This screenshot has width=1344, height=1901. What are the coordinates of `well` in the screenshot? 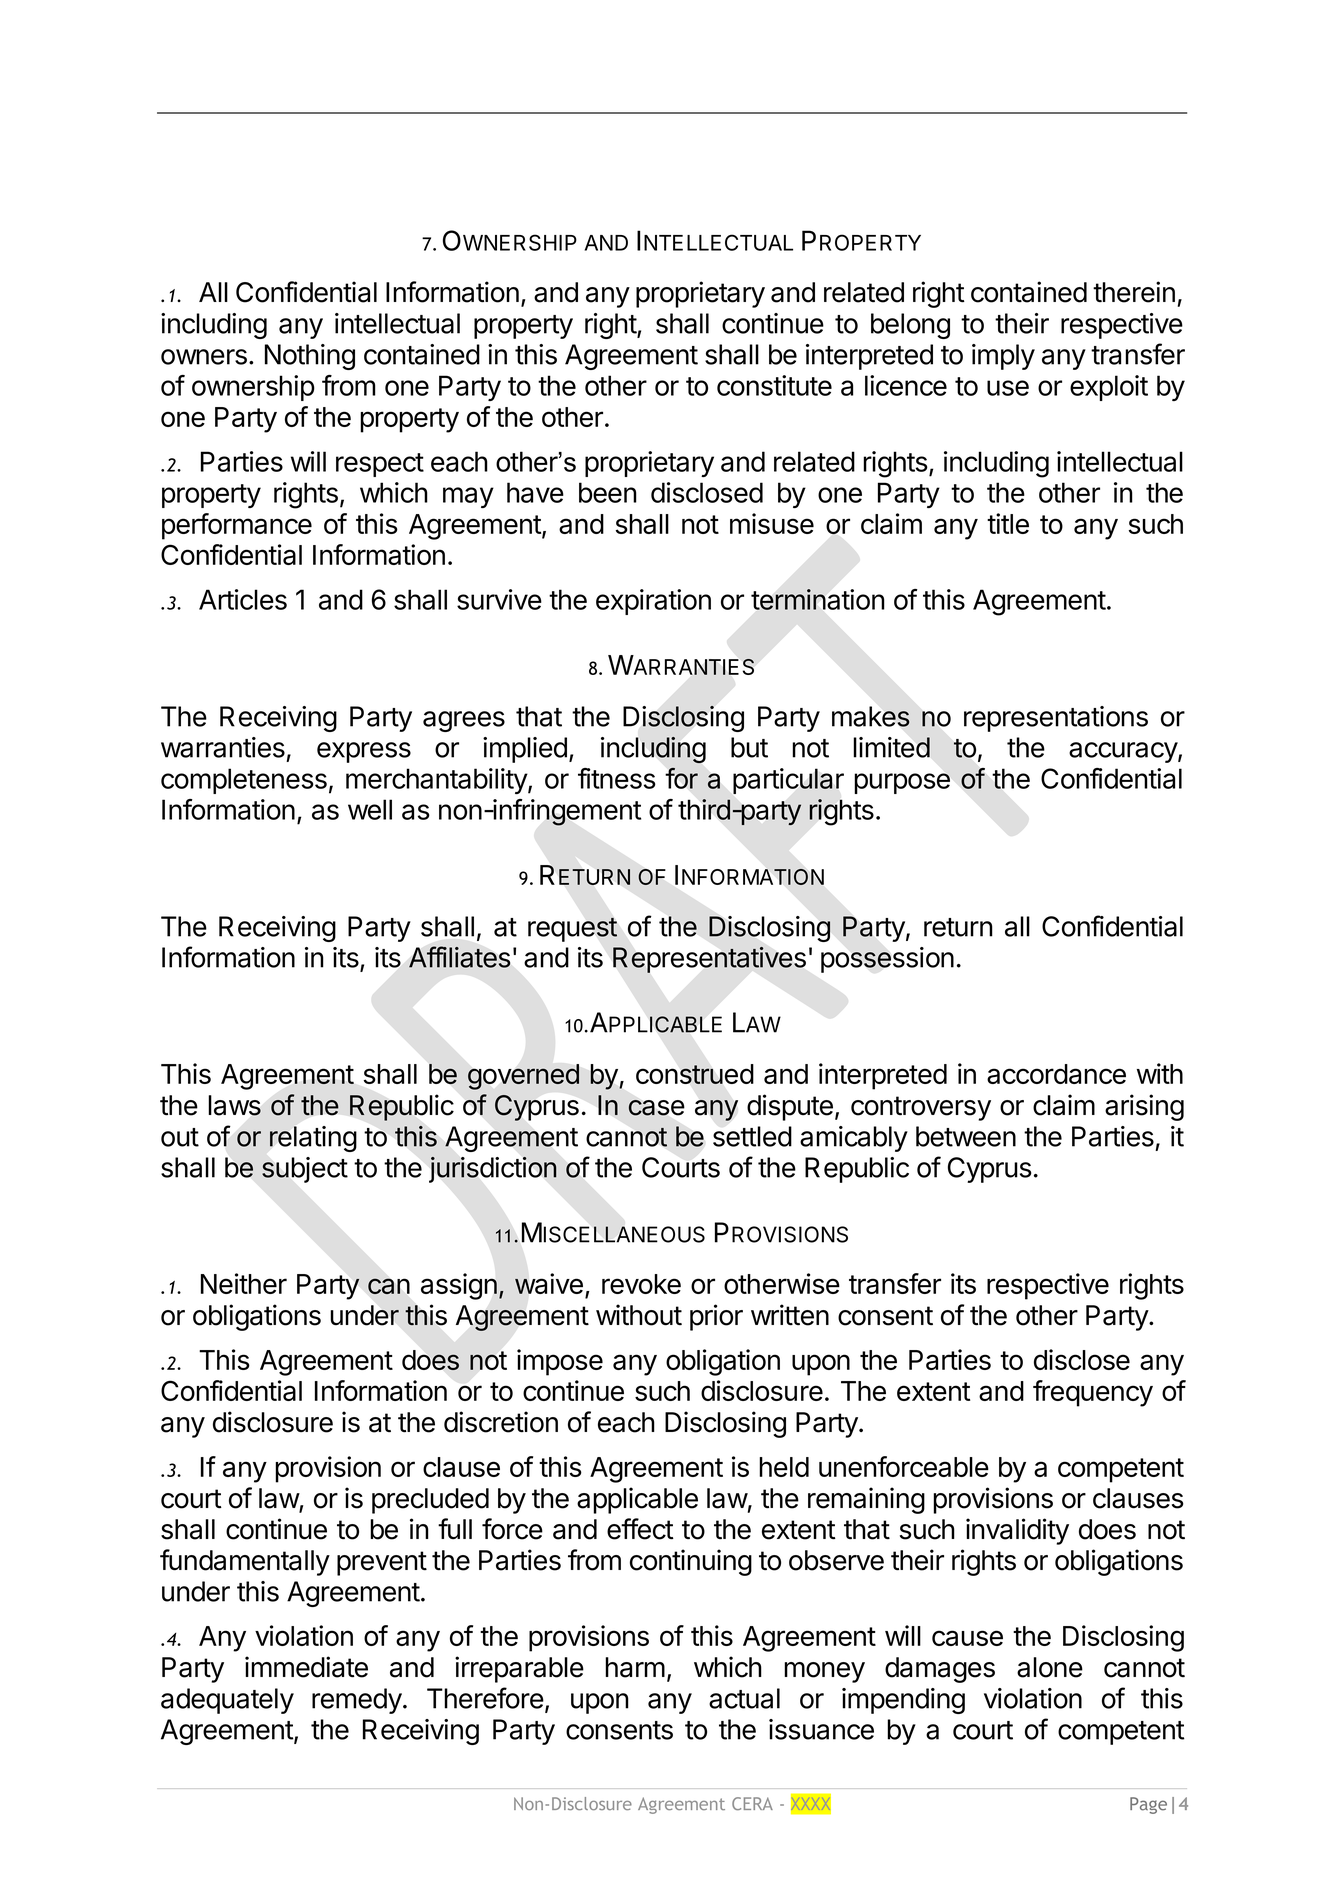 It's located at (370, 809).
